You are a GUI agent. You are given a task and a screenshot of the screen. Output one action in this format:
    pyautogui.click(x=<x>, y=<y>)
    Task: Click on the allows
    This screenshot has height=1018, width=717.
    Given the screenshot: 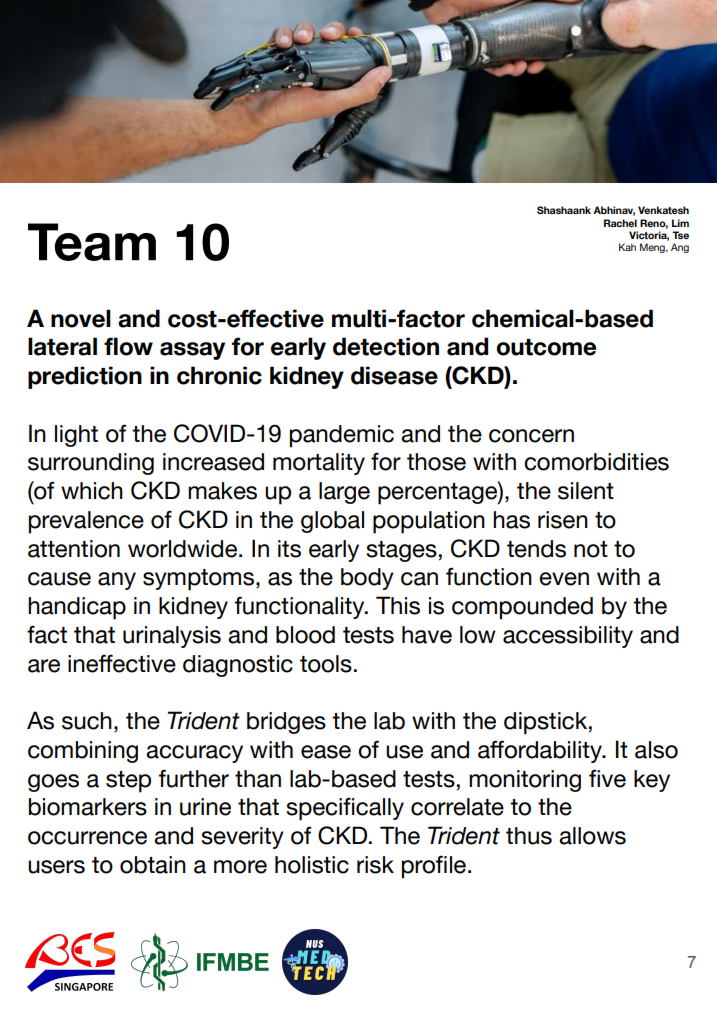 What is the action you would take?
    pyautogui.click(x=592, y=836)
